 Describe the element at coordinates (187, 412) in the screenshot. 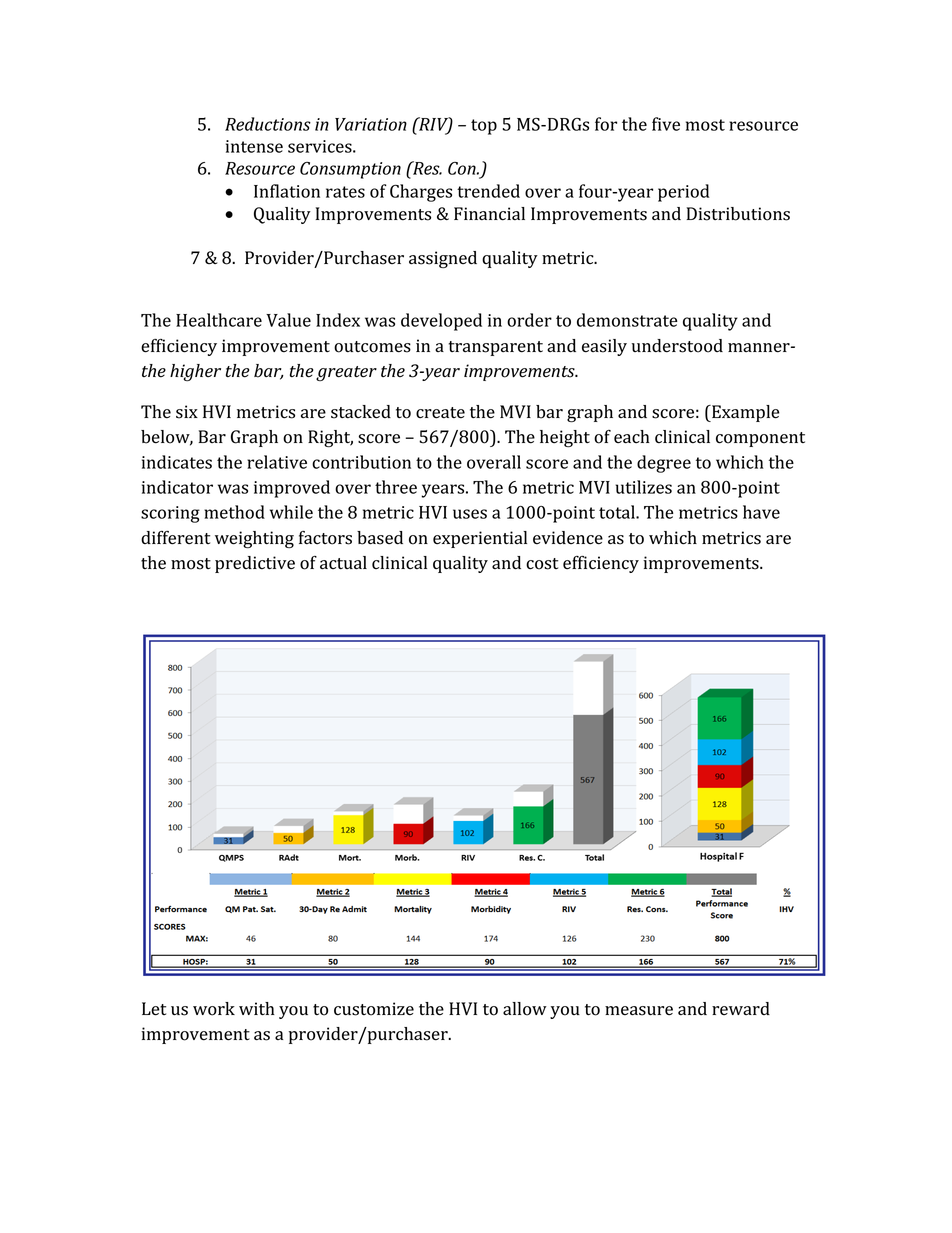

I see `six` at that location.
